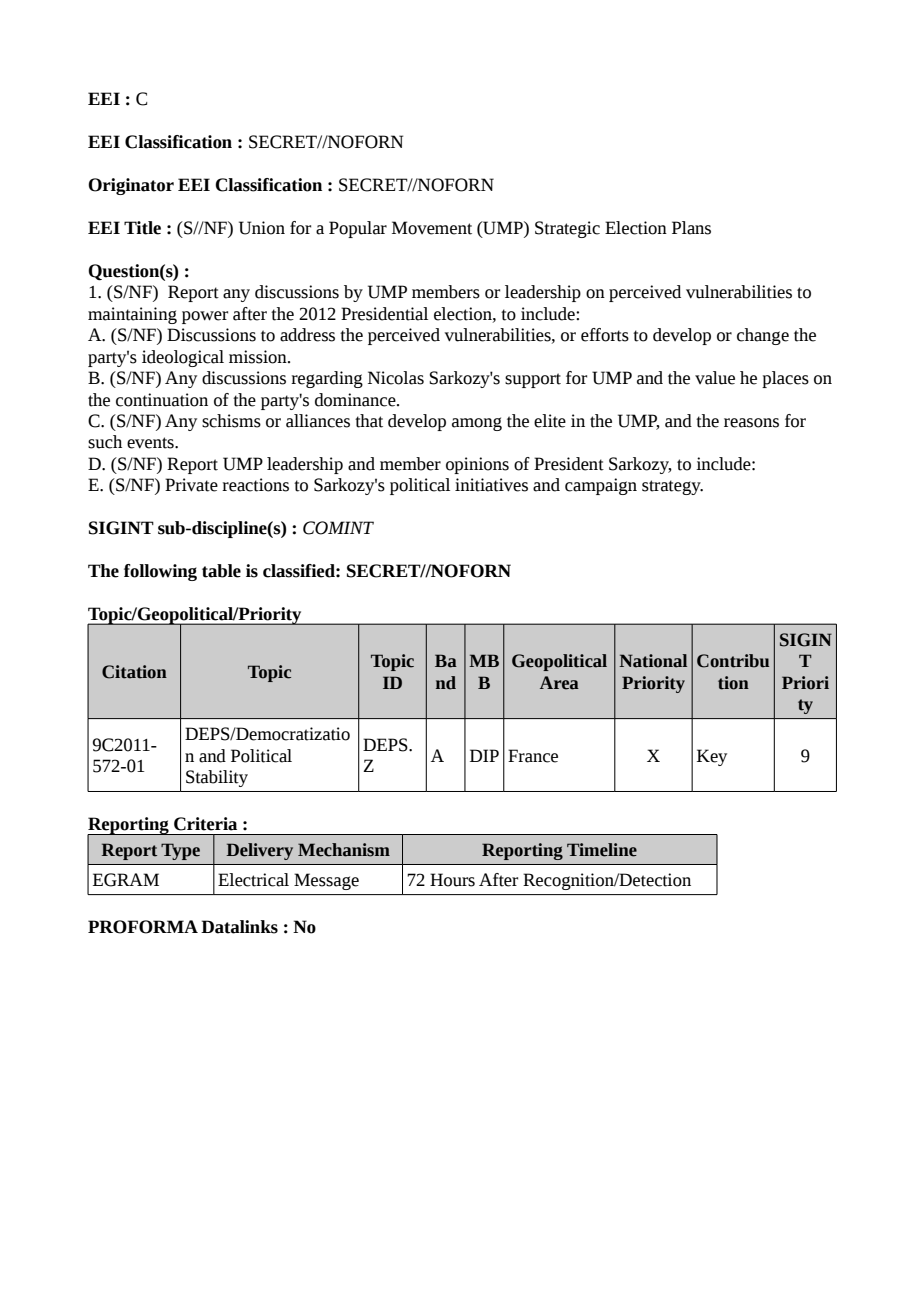 Image resolution: width=924 pixels, height=1308 pixels. I want to click on events, so click(151, 443).
